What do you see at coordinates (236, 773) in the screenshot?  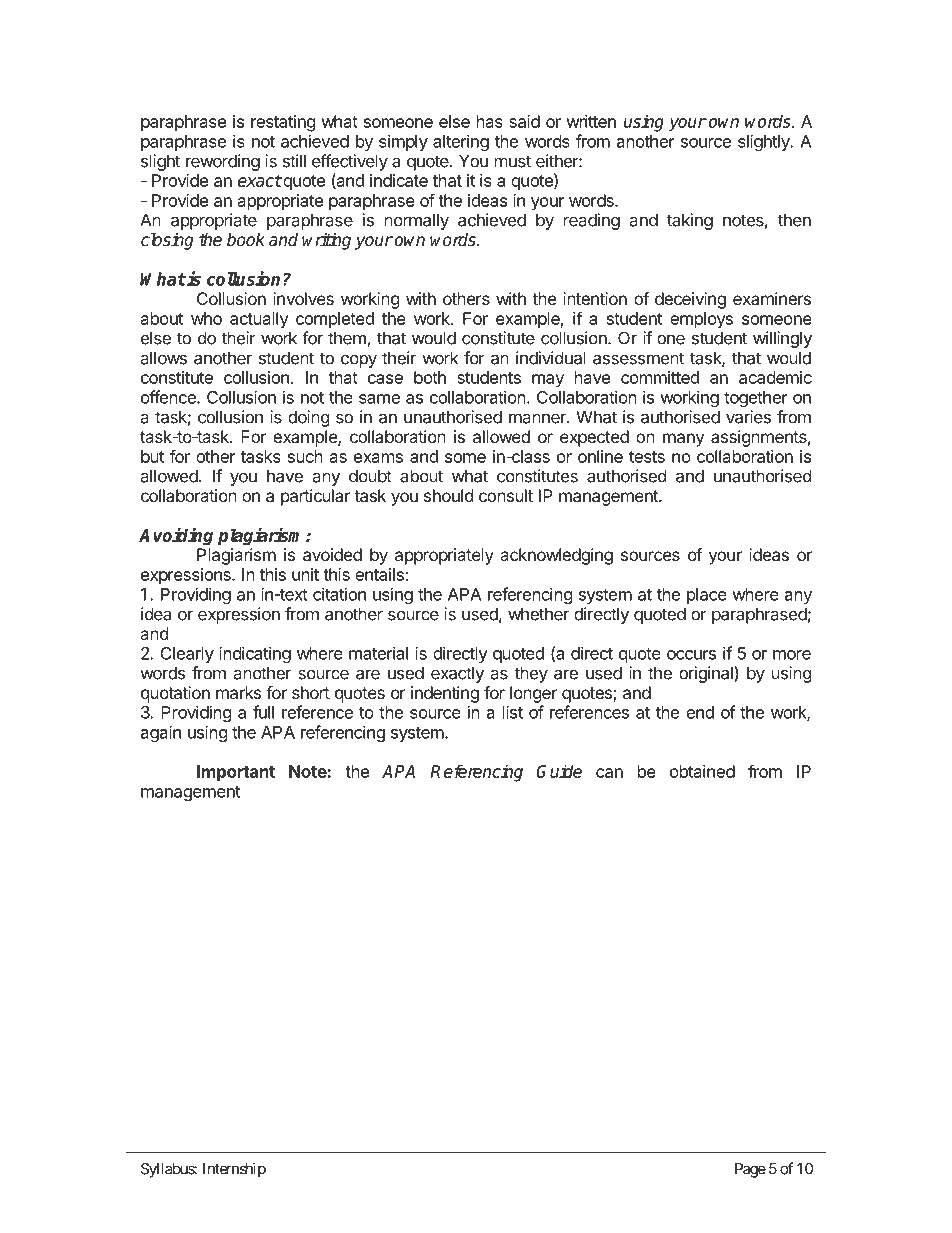 I see `Important` at bounding box center [236, 773].
